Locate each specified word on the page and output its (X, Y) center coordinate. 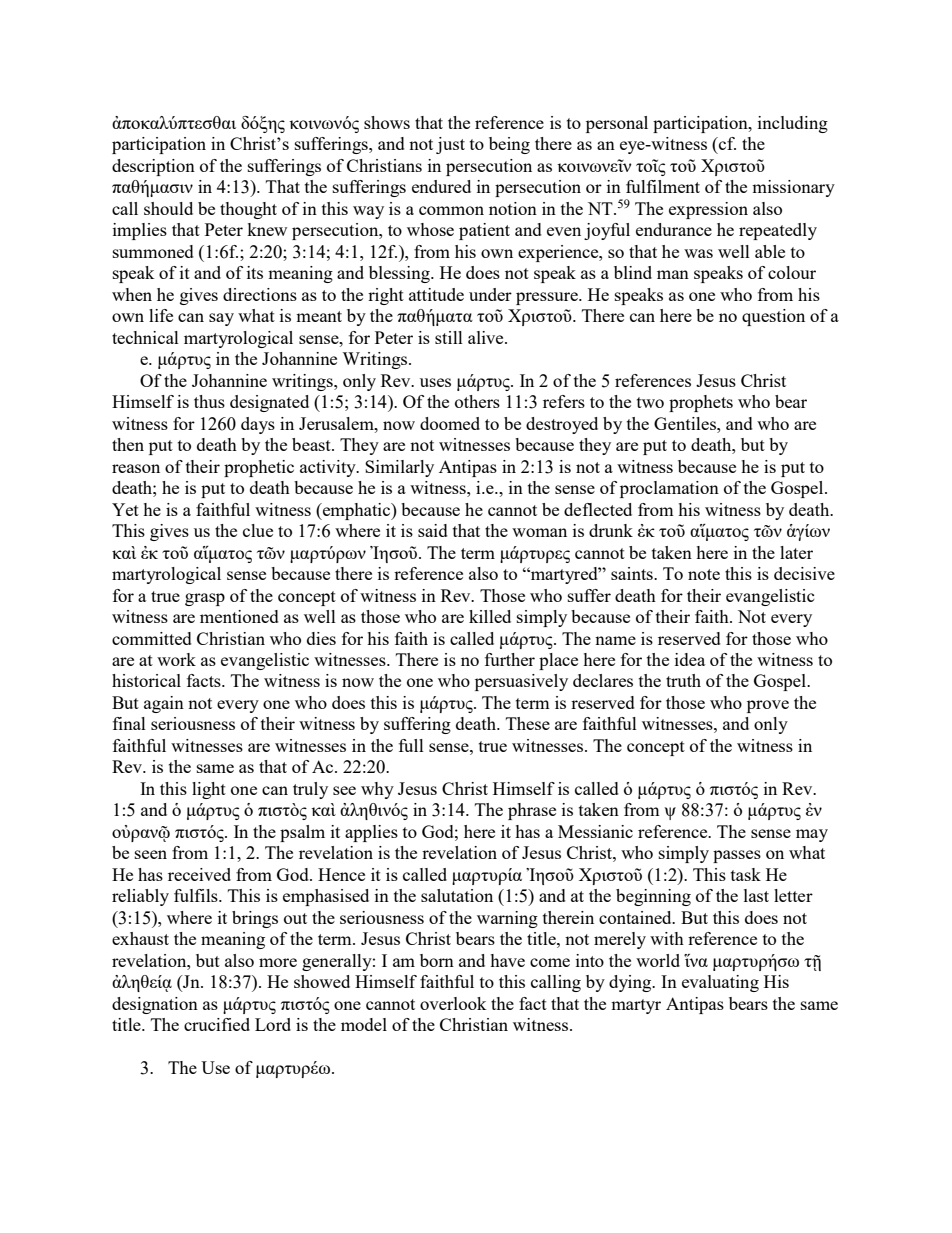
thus (209, 401)
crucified (217, 1024)
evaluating (720, 983)
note (704, 574)
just (450, 145)
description (153, 167)
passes (737, 856)
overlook (453, 1003)
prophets (701, 403)
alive (487, 337)
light (209, 790)
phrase (532, 811)
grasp (205, 599)
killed (490, 616)
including (793, 124)
